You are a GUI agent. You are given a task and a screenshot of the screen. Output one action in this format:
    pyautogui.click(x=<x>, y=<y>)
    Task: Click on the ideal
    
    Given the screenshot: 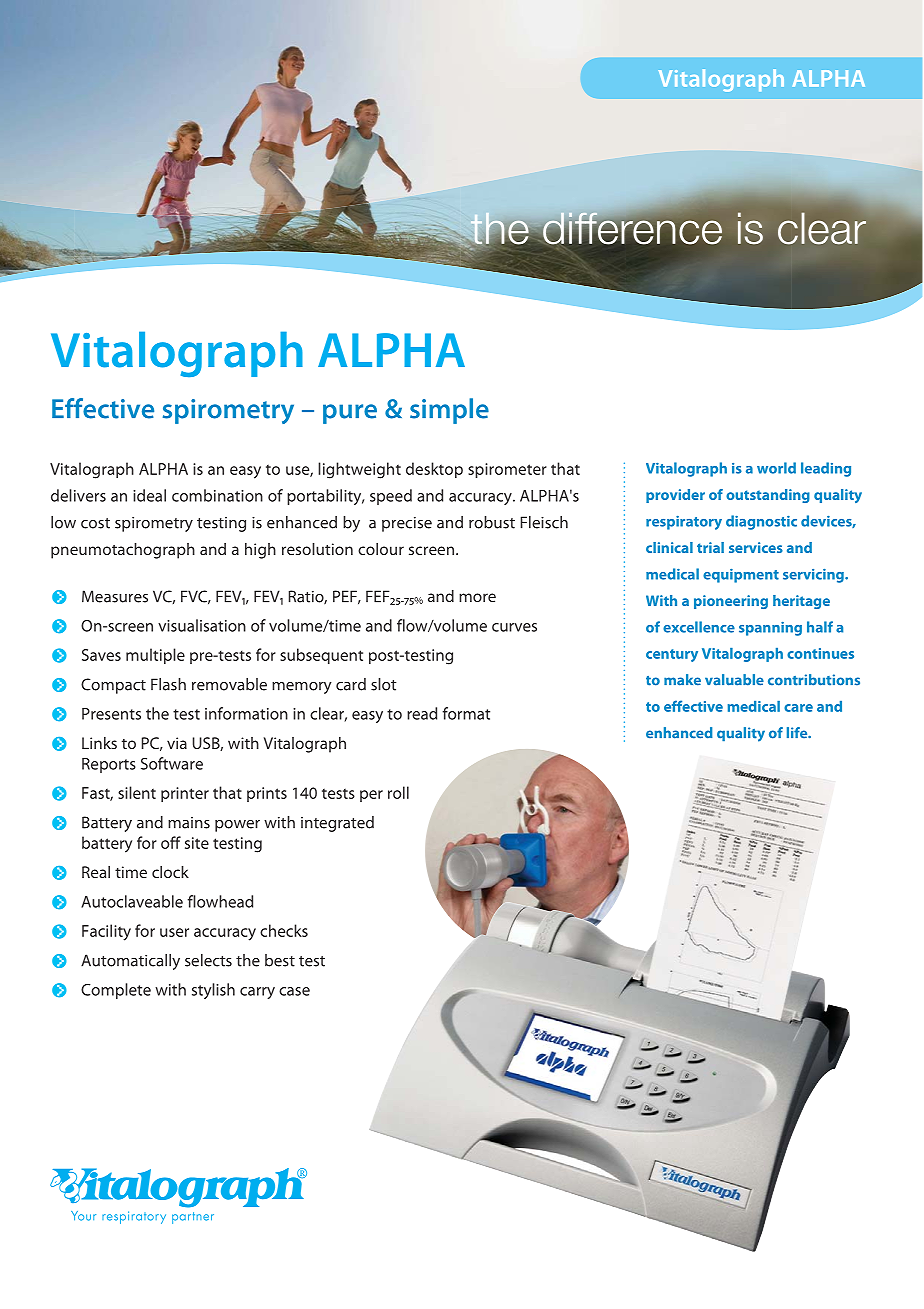 What is the action you would take?
    pyautogui.click(x=149, y=495)
